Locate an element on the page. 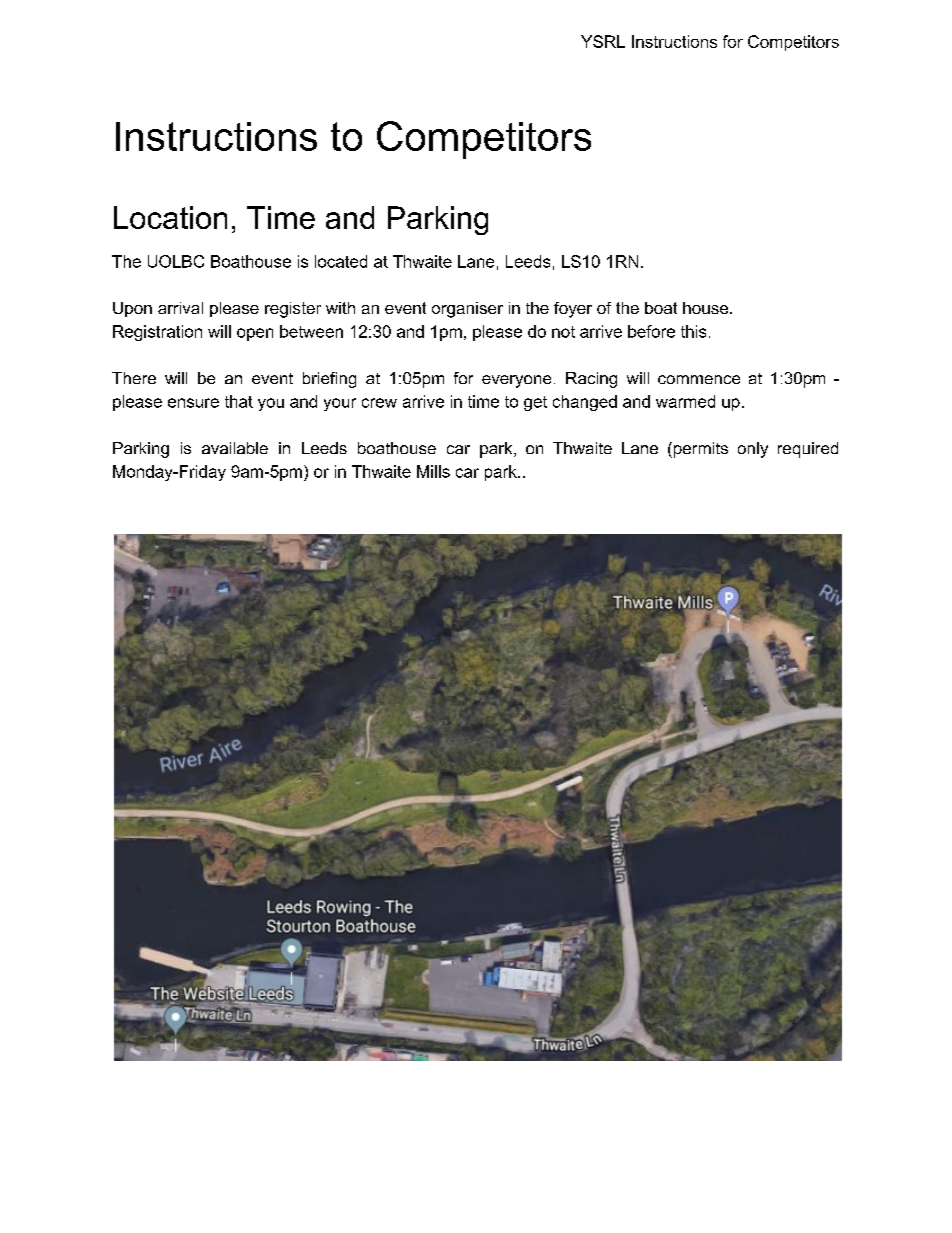 This document has width=952, height=1233. available is located at coordinates (235, 448).
